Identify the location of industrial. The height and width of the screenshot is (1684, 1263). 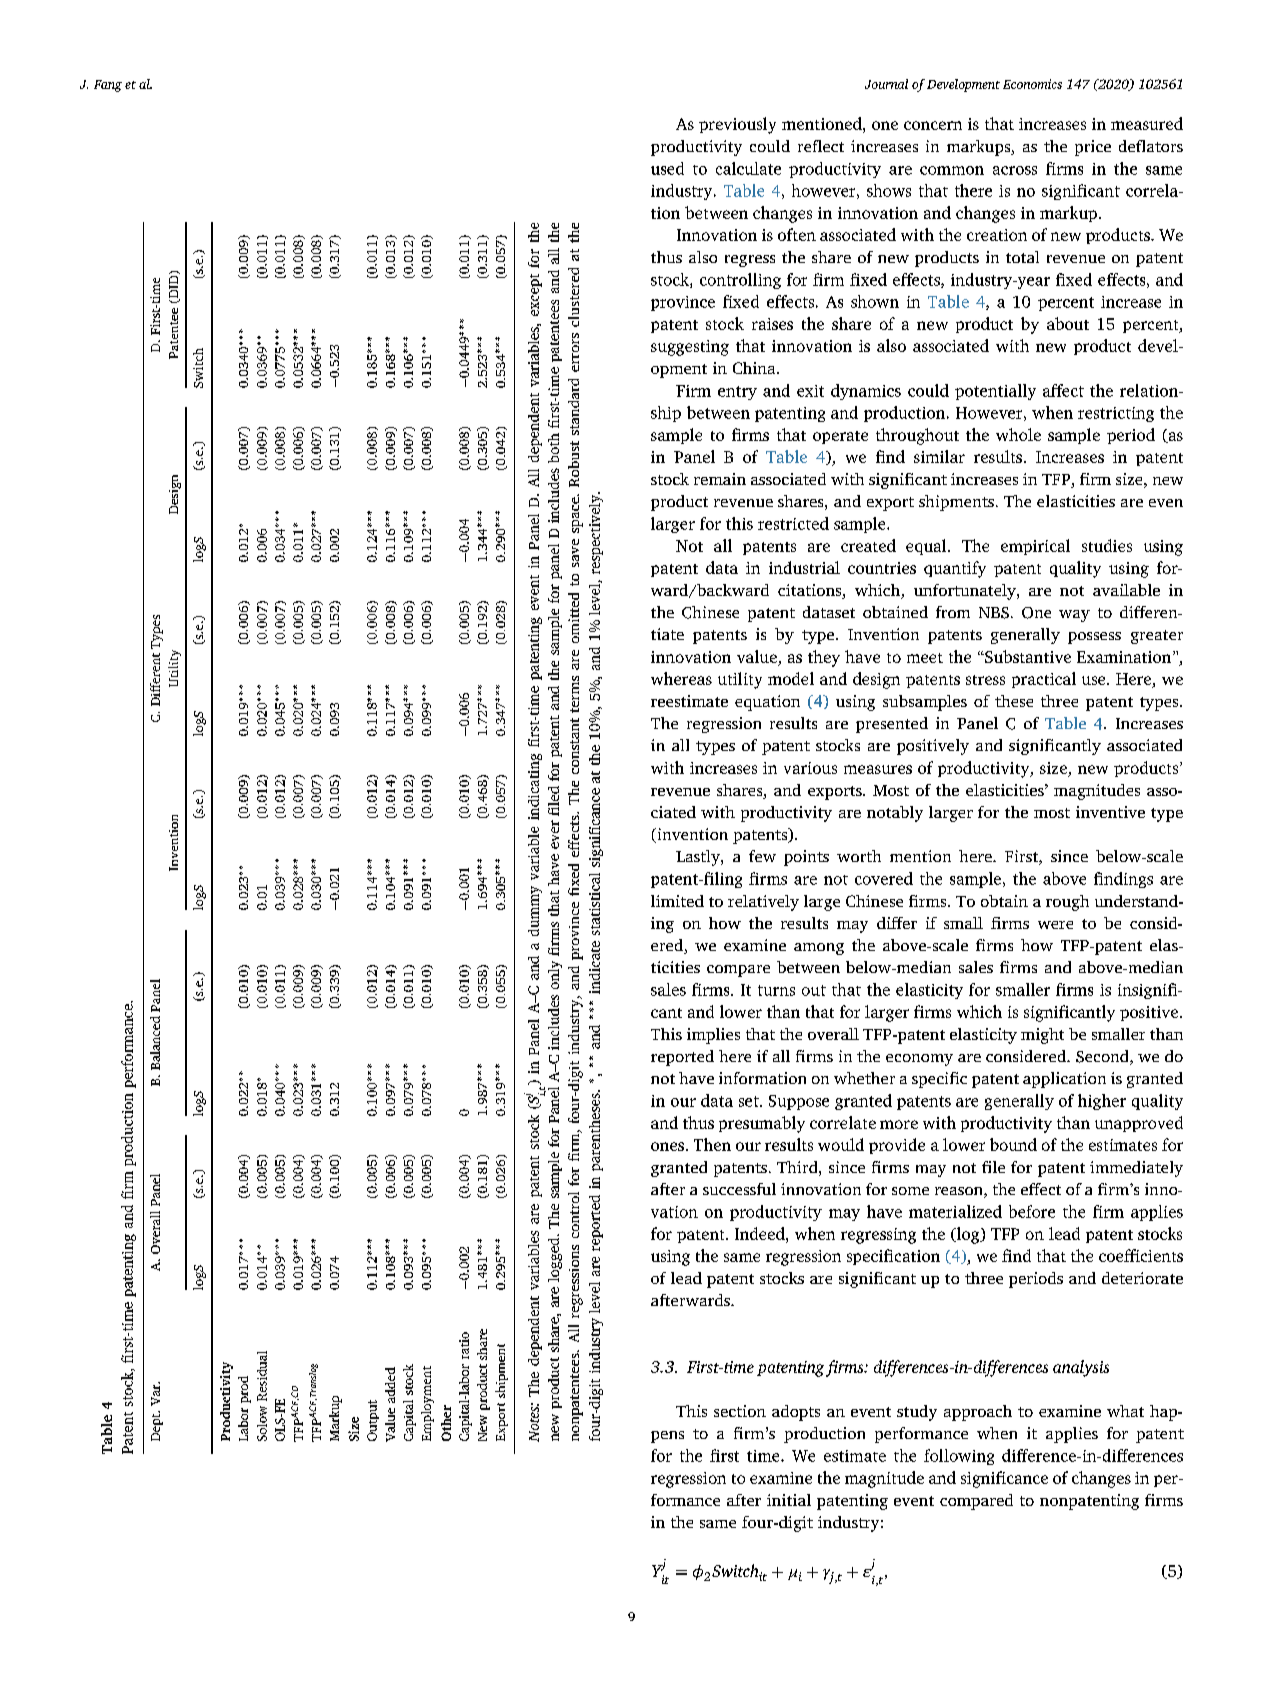
(804, 567).
